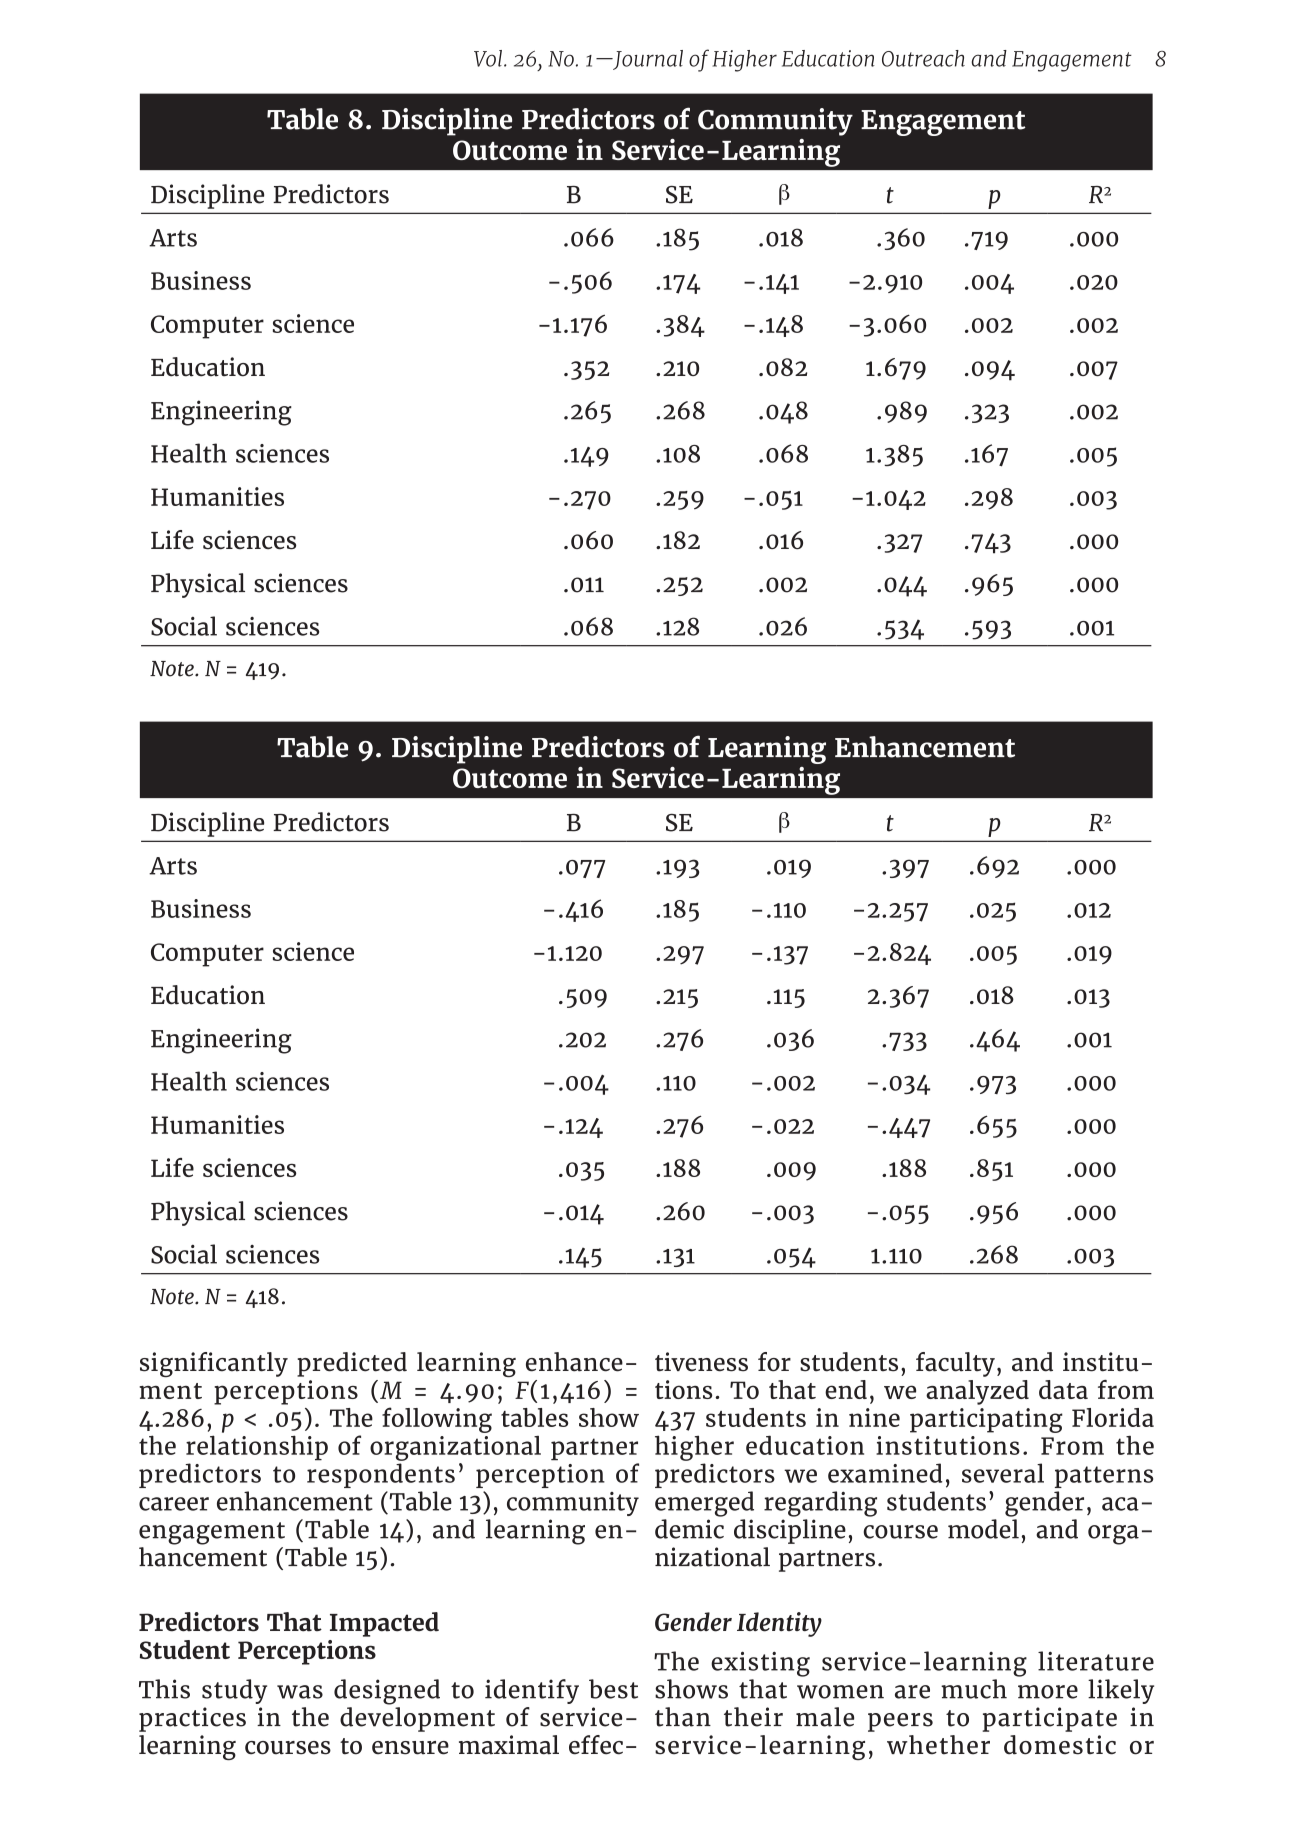  I want to click on predicted, so click(352, 1364).
